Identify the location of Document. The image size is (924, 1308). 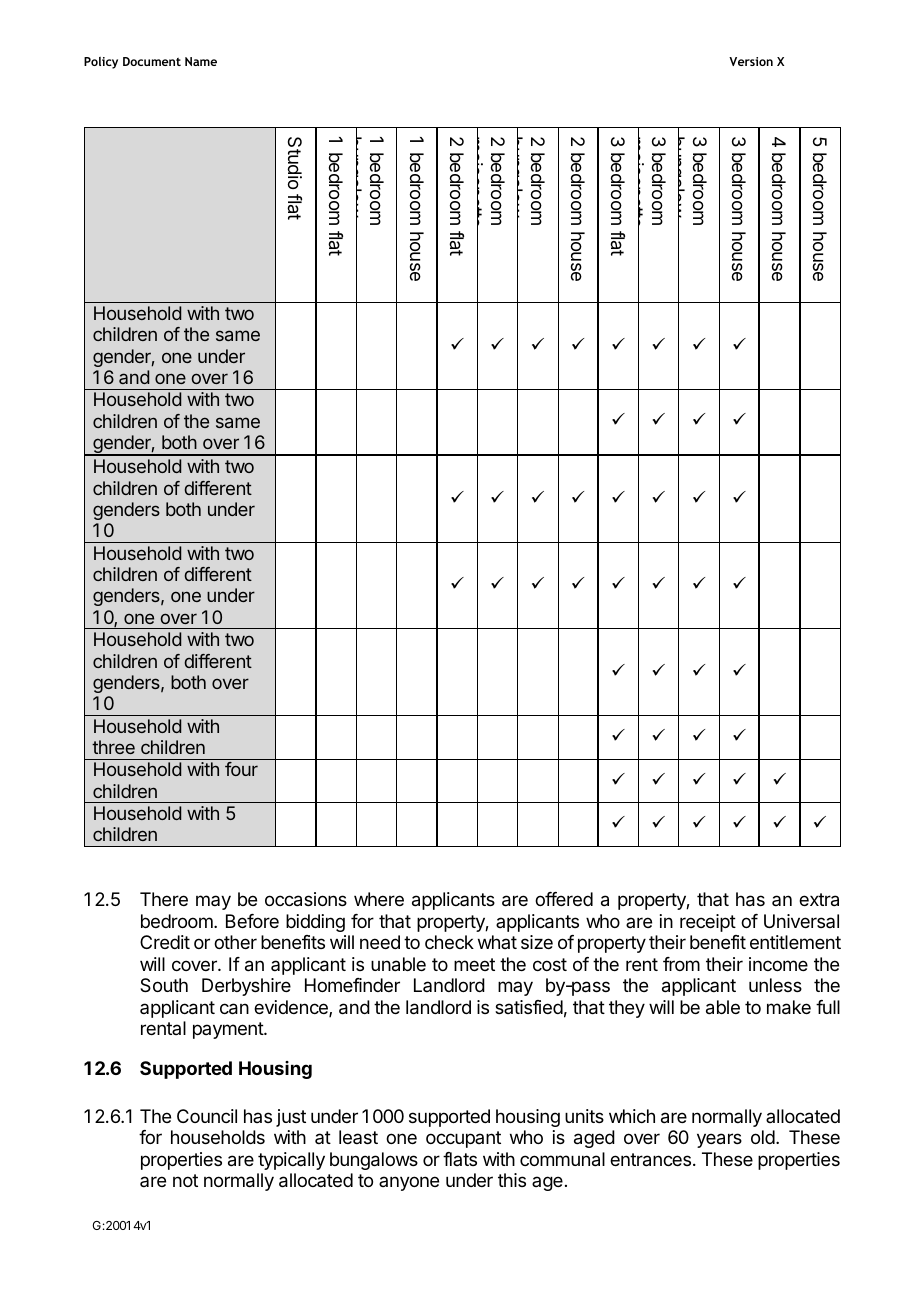
(152, 61).
